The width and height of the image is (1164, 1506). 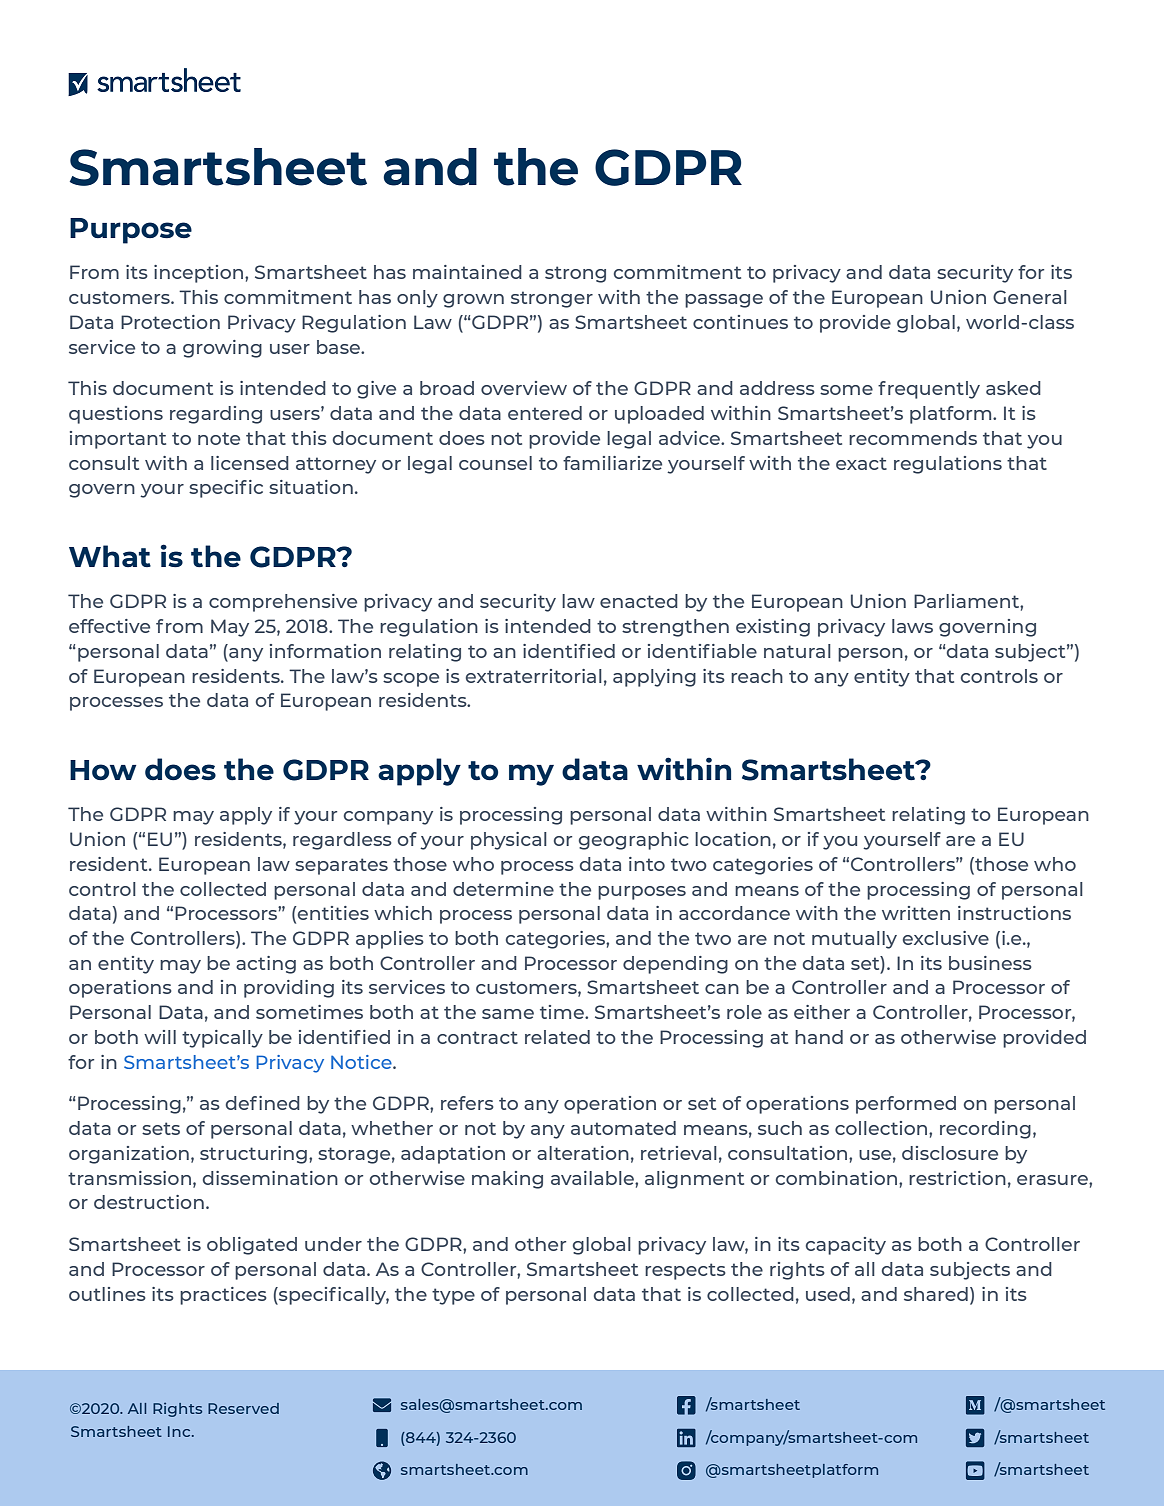 What do you see at coordinates (453, 1296) in the image?
I see `type` at bounding box center [453, 1296].
